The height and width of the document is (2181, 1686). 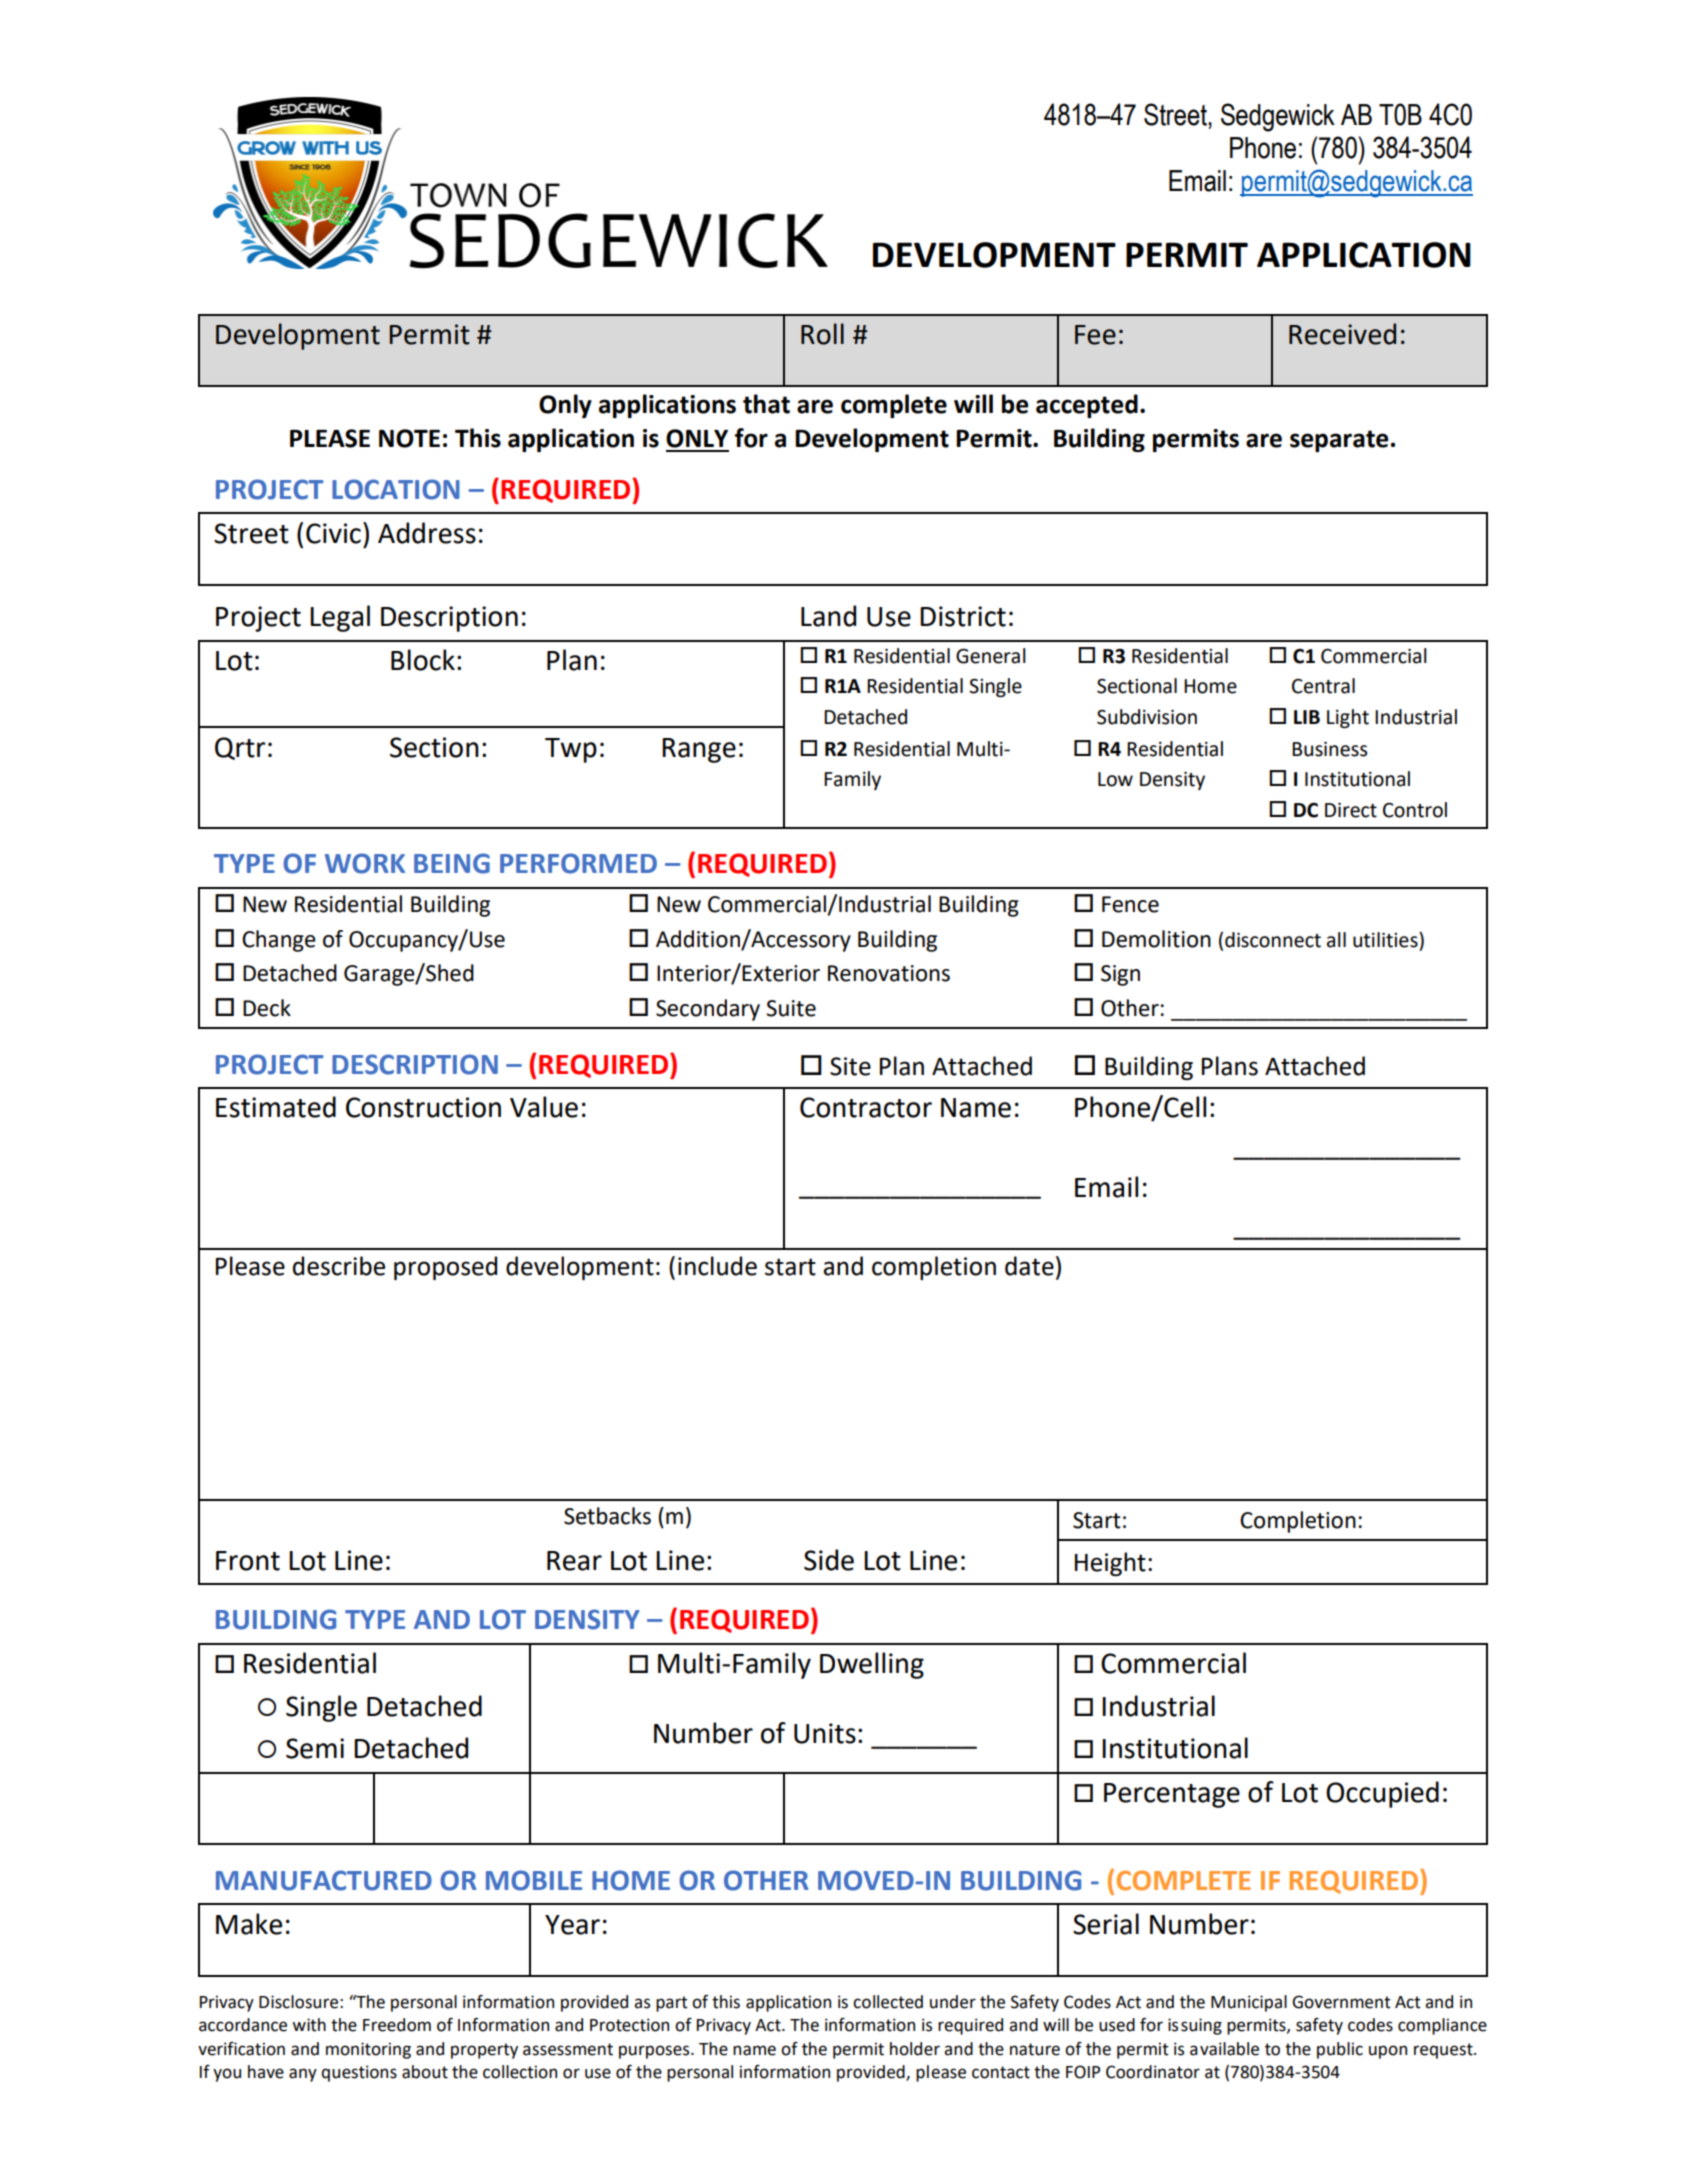 I want to click on Received, so click(x=1342, y=334).
